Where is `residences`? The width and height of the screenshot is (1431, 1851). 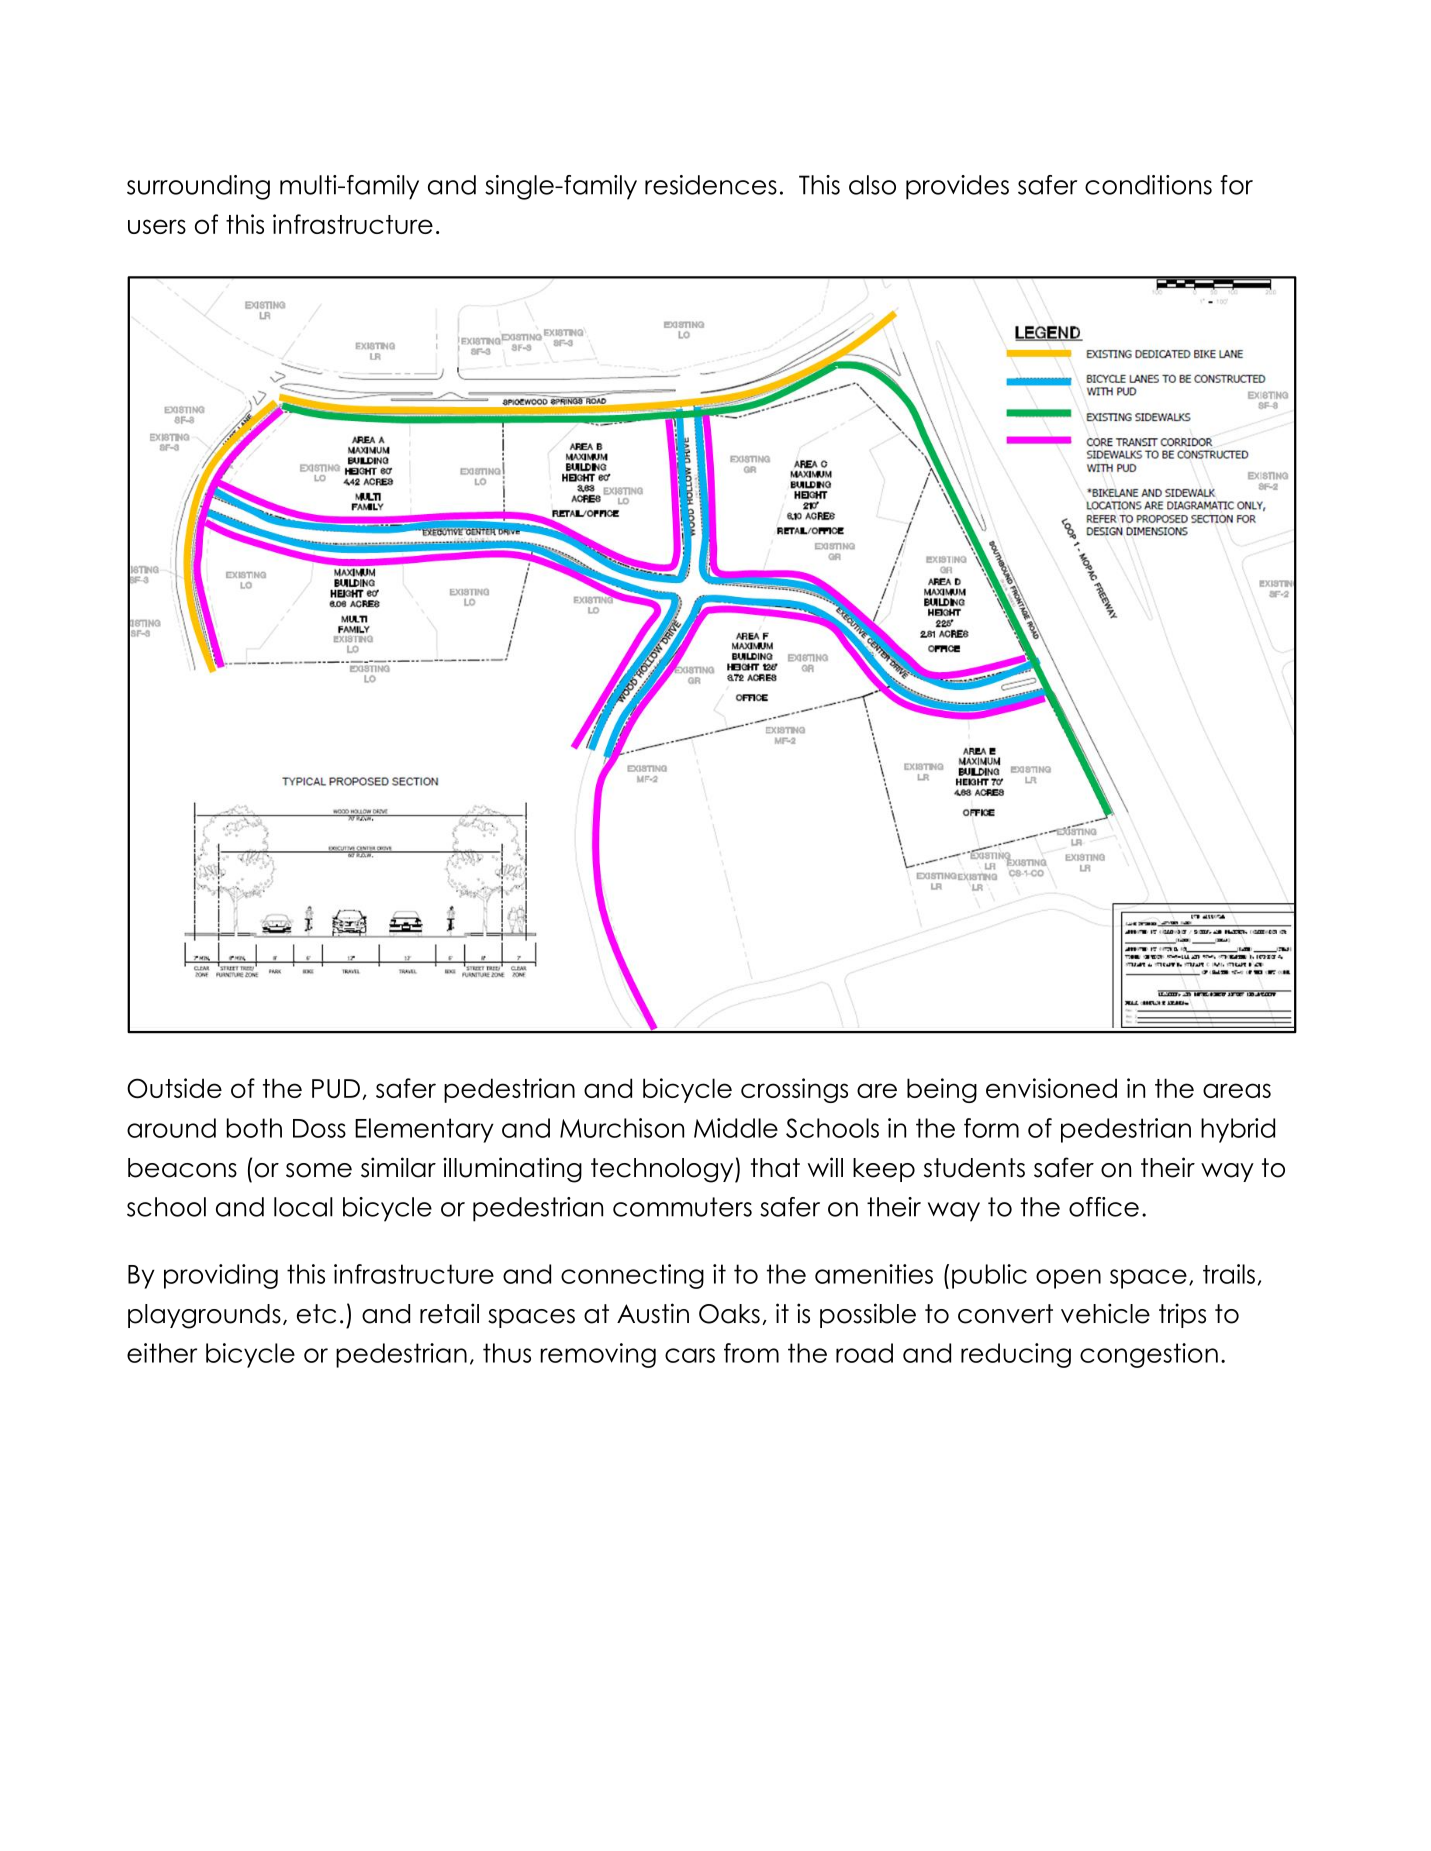 residences is located at coordinates (711, 185).
